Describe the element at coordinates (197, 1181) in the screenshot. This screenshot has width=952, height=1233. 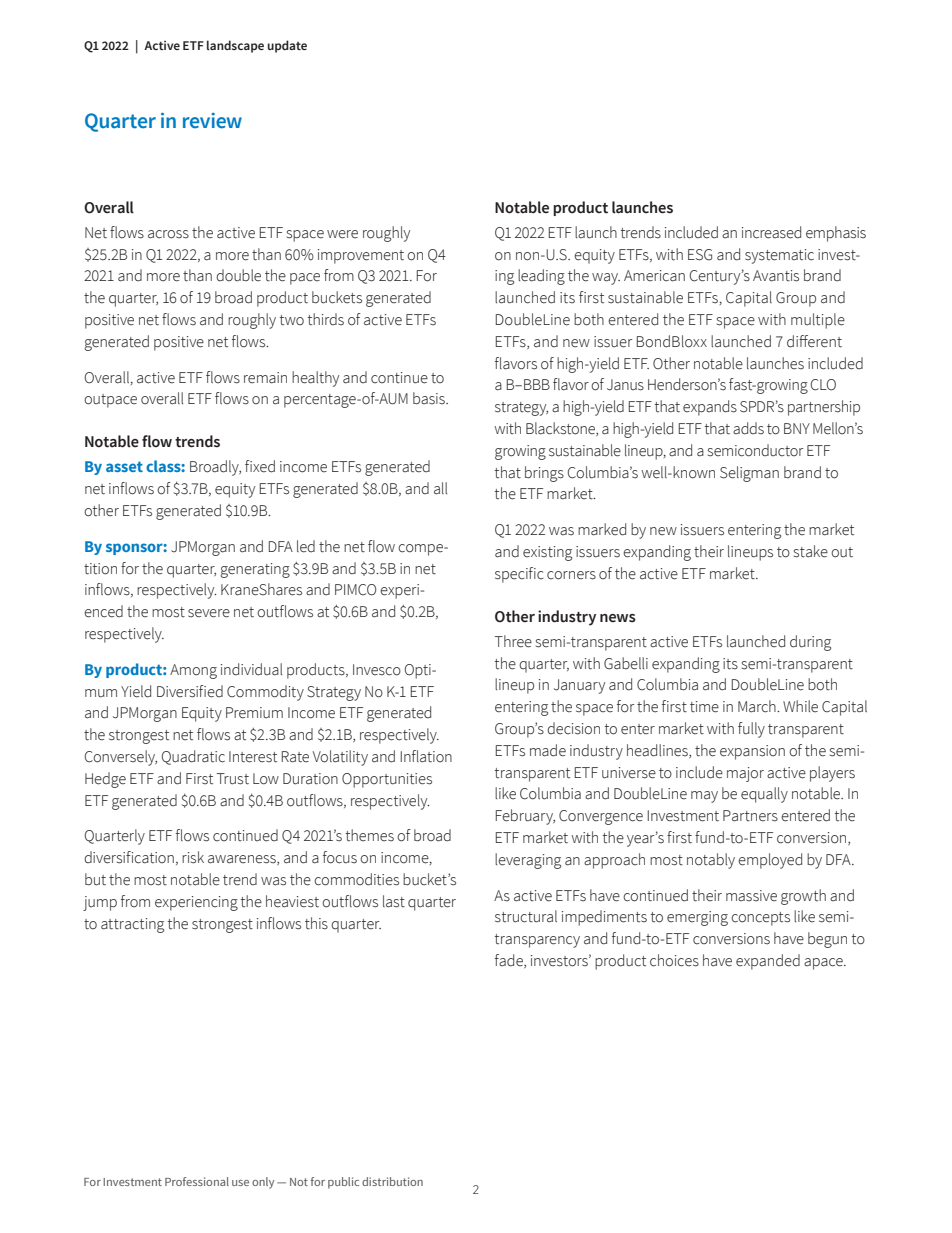
I see `Professional` at that location.
